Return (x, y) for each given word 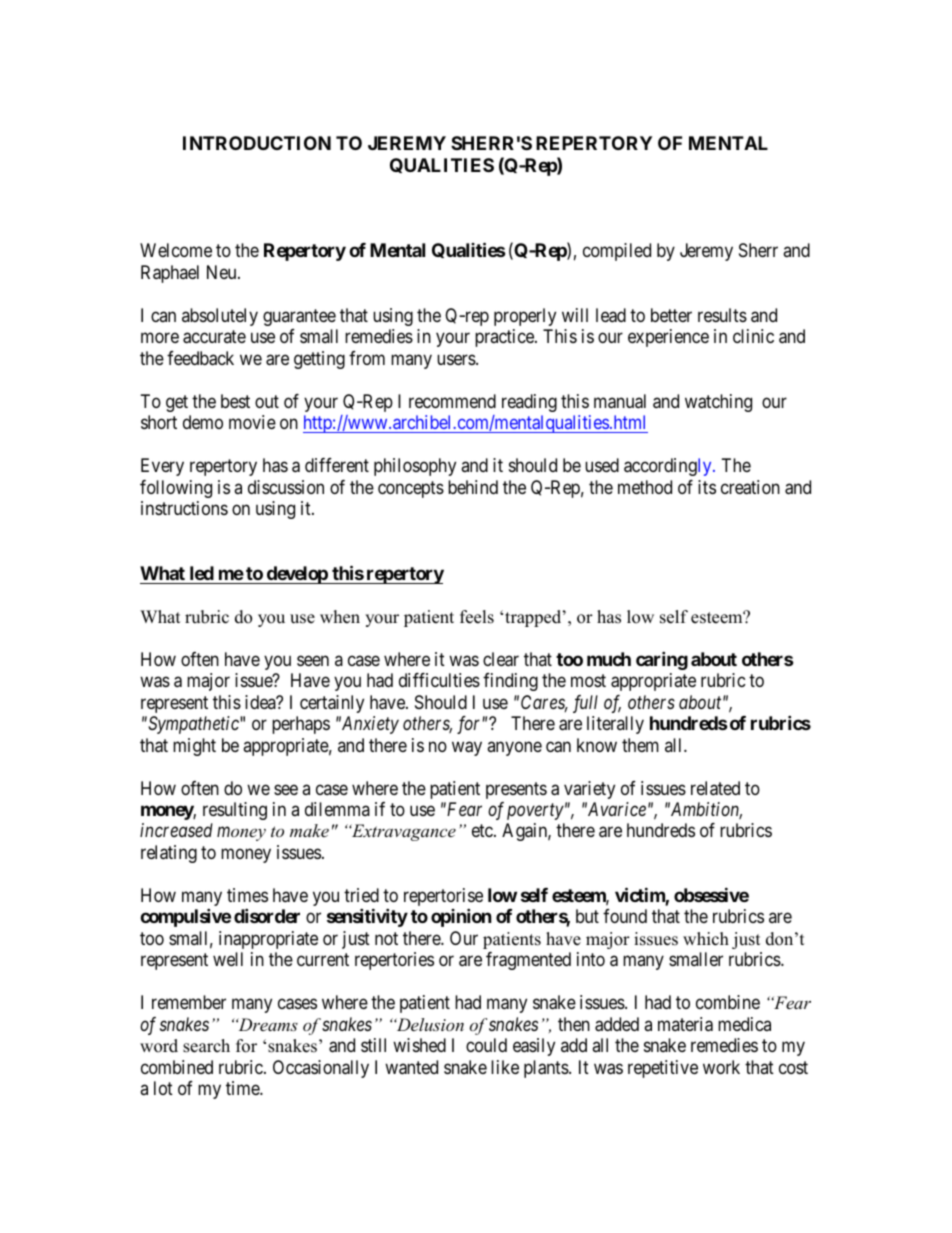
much (609, 659)
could (486, 1045)
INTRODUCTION (257, 143)
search (206, 1046)
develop (296, 575)
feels (477, 617)
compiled (617, 252)
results (722, 315)
